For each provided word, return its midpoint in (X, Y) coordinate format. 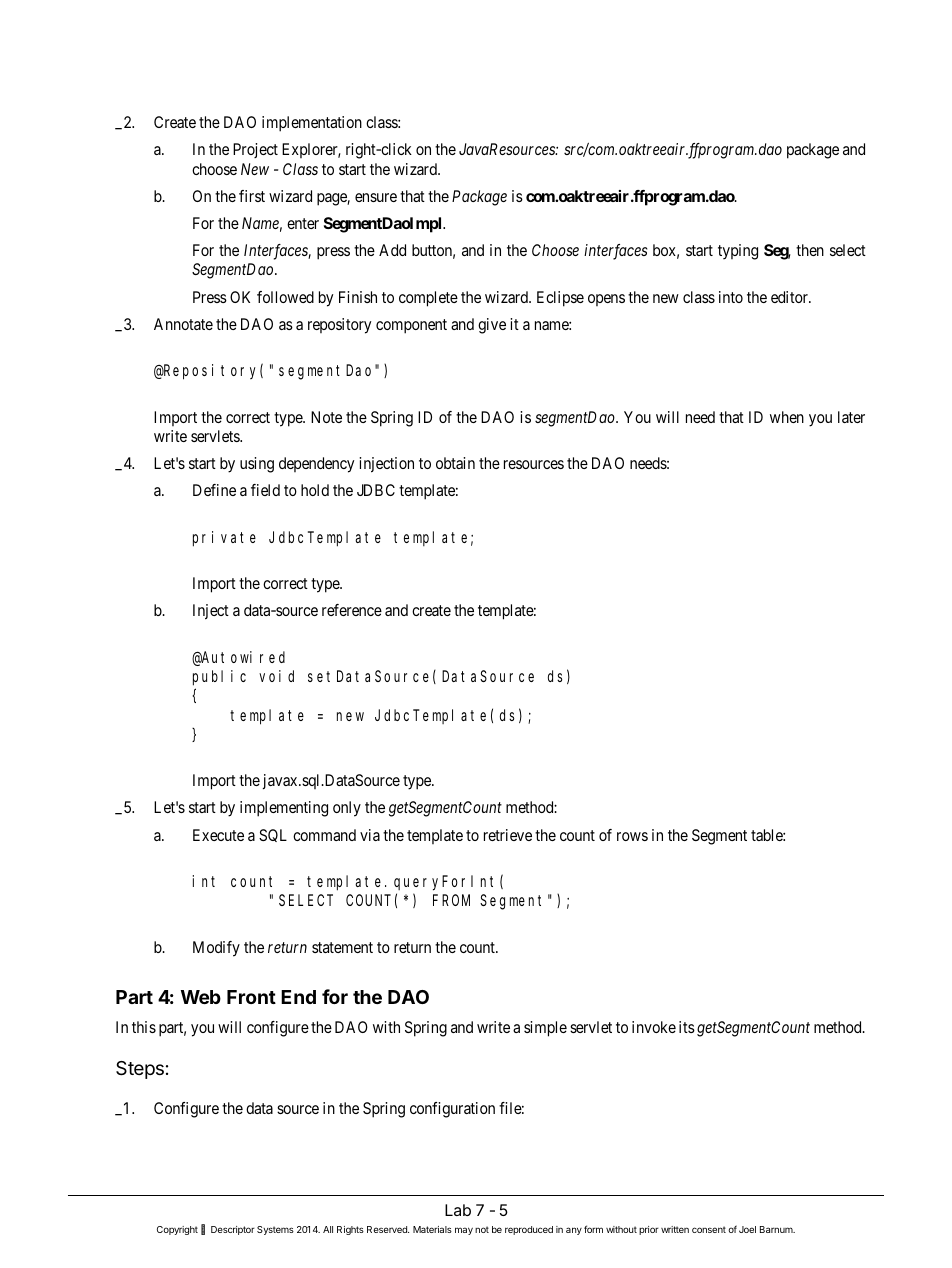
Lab (458, 1210)
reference (352, 610)
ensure (376, 197)
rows (632, 836)
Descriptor (233, 1230)
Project (255, 150)
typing (738, 252)
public (219, 678)
